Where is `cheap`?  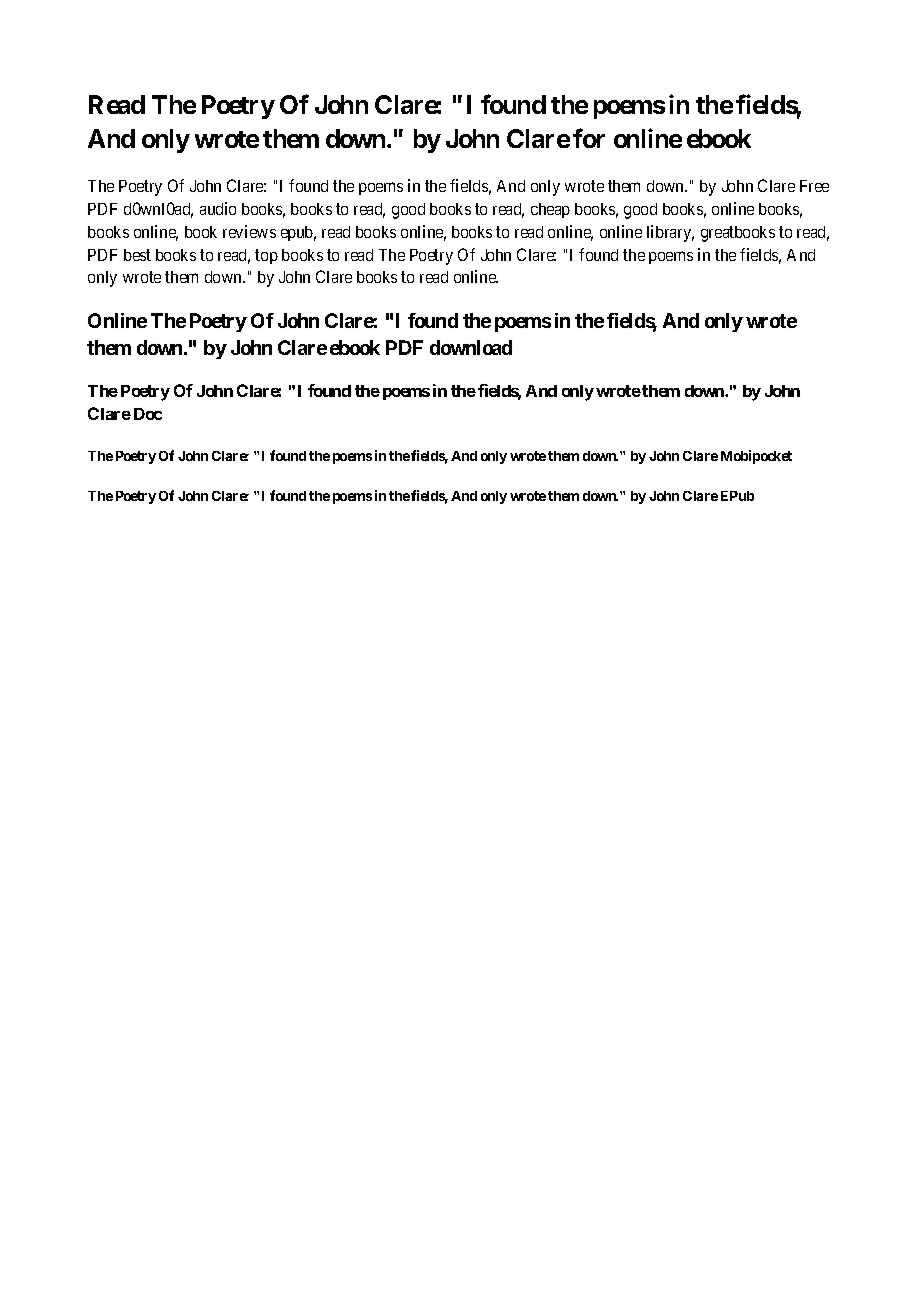
cheap is located at coordinates (550, 210).
